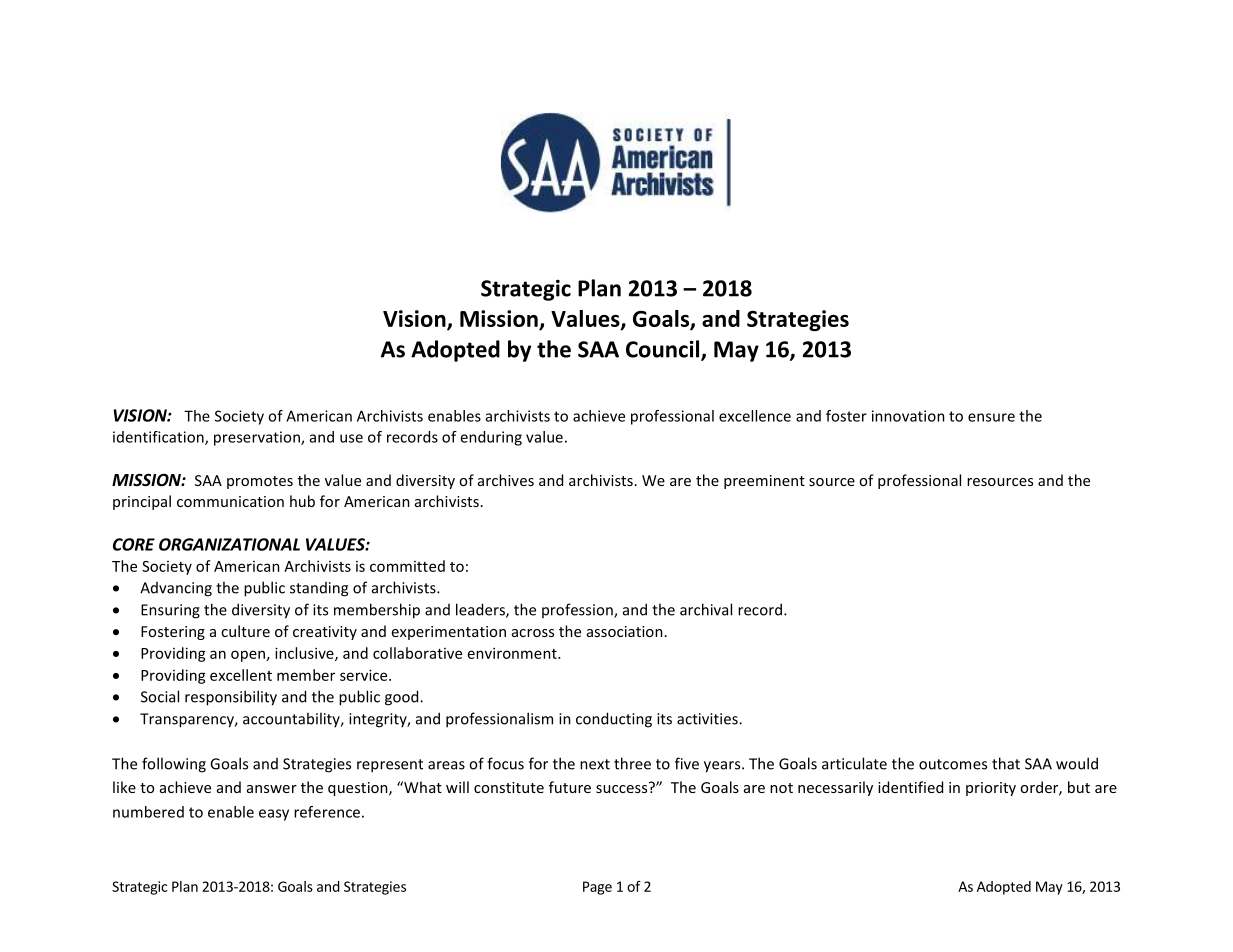 Image resolution: width=1233 pixels, height=952 pixels. Describe the element at coordinates (953, 764) in the screenshot. I see `outcomes` at that location.
